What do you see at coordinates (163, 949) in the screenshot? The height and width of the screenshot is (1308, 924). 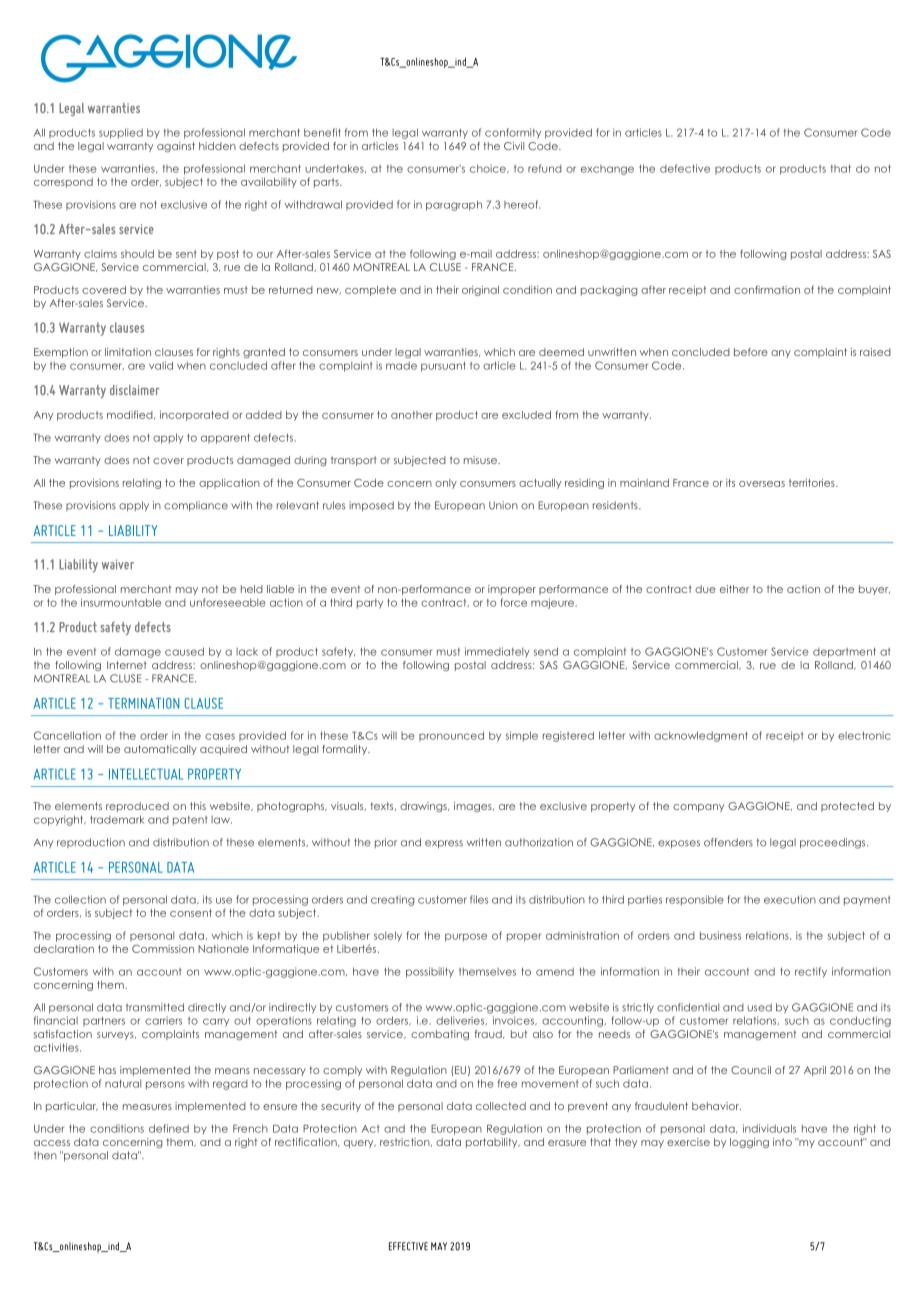 I see `Commission` at bounding box center [163, 949].
